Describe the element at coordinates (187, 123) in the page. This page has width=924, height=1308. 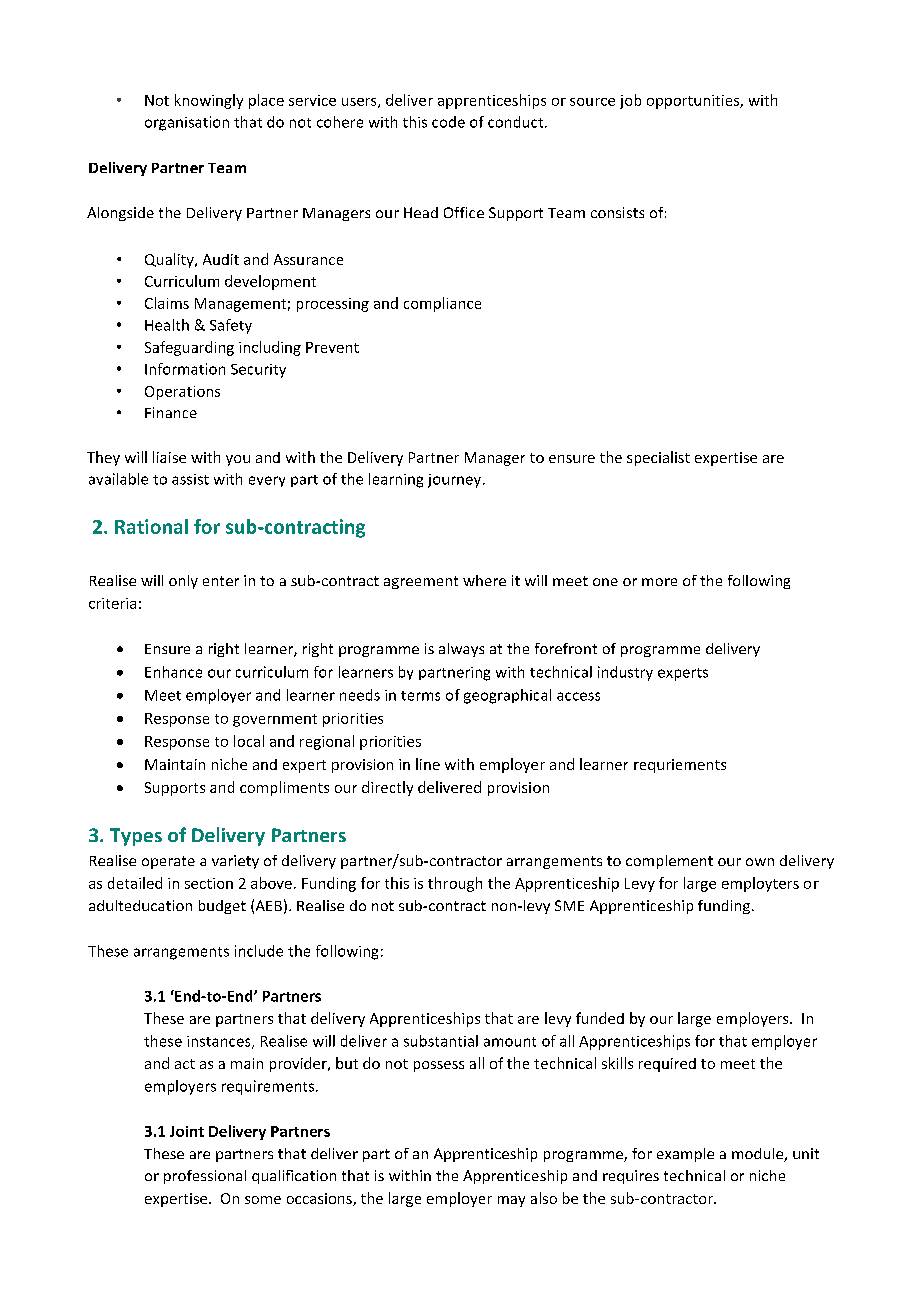
I see `organisation` at that location.
